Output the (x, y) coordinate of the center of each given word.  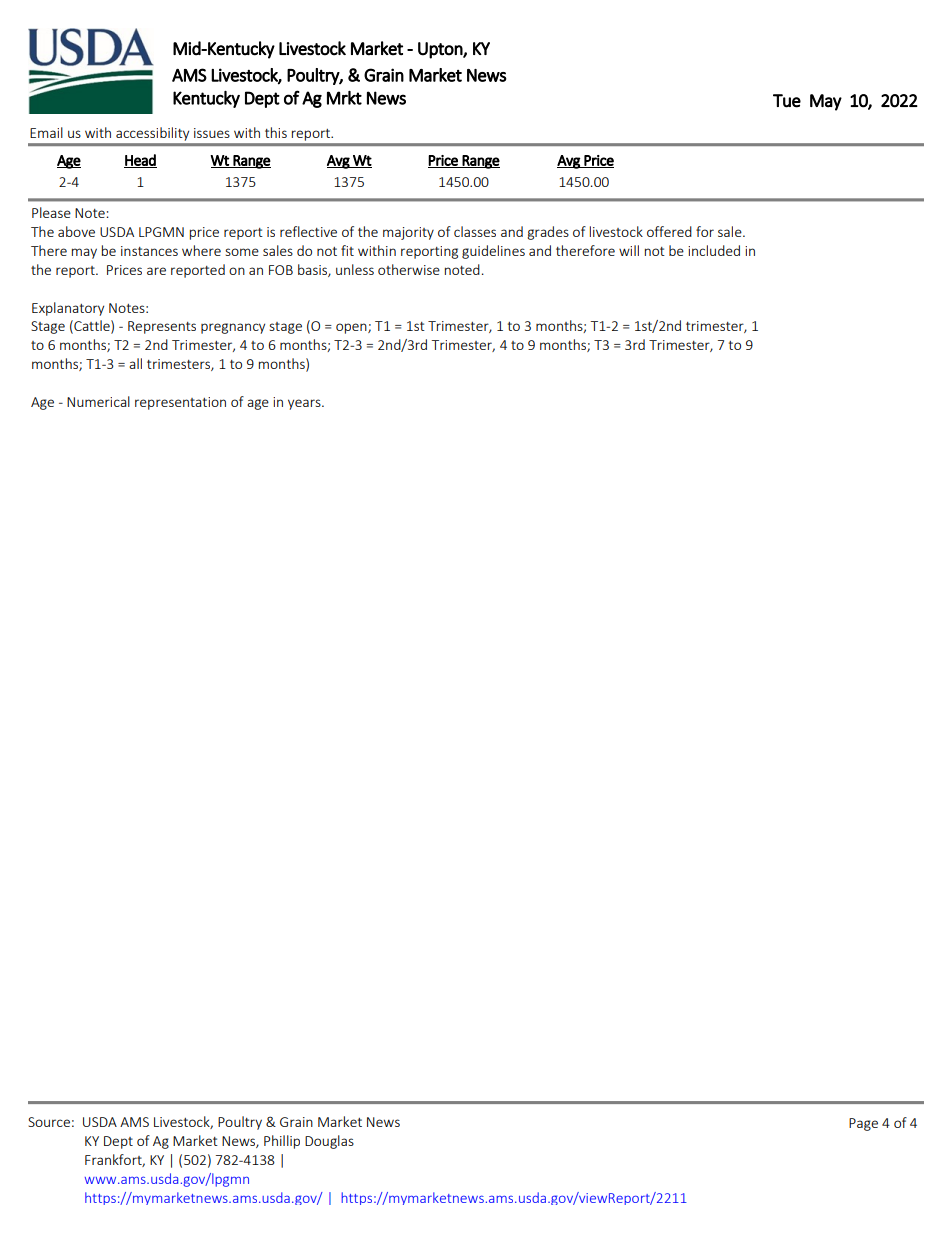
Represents (162, 327)
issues (212, 133)
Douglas (329, 1142)
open (352, 328)
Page (863, 1124)
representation (180, 403)
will (629, 250)
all (135, 363)
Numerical (98, 401)
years (305, 404)
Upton (441, 50)
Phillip (282, 1142)
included (714, 250)
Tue (787, 101)
